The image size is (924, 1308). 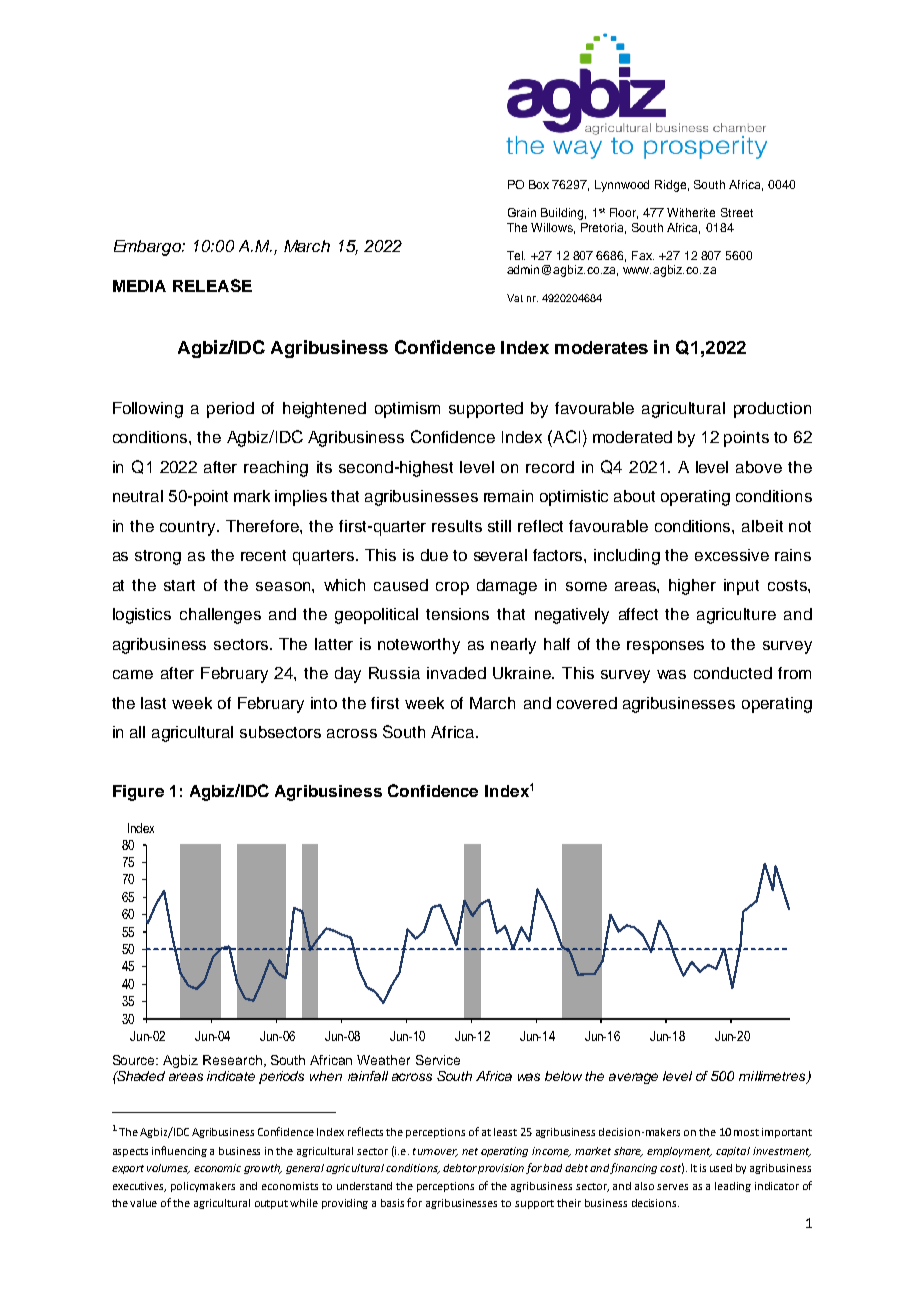 What do you see at coordinates (189, 528) in the screenshot?
I see `country` at bounding box center [189, 528].
